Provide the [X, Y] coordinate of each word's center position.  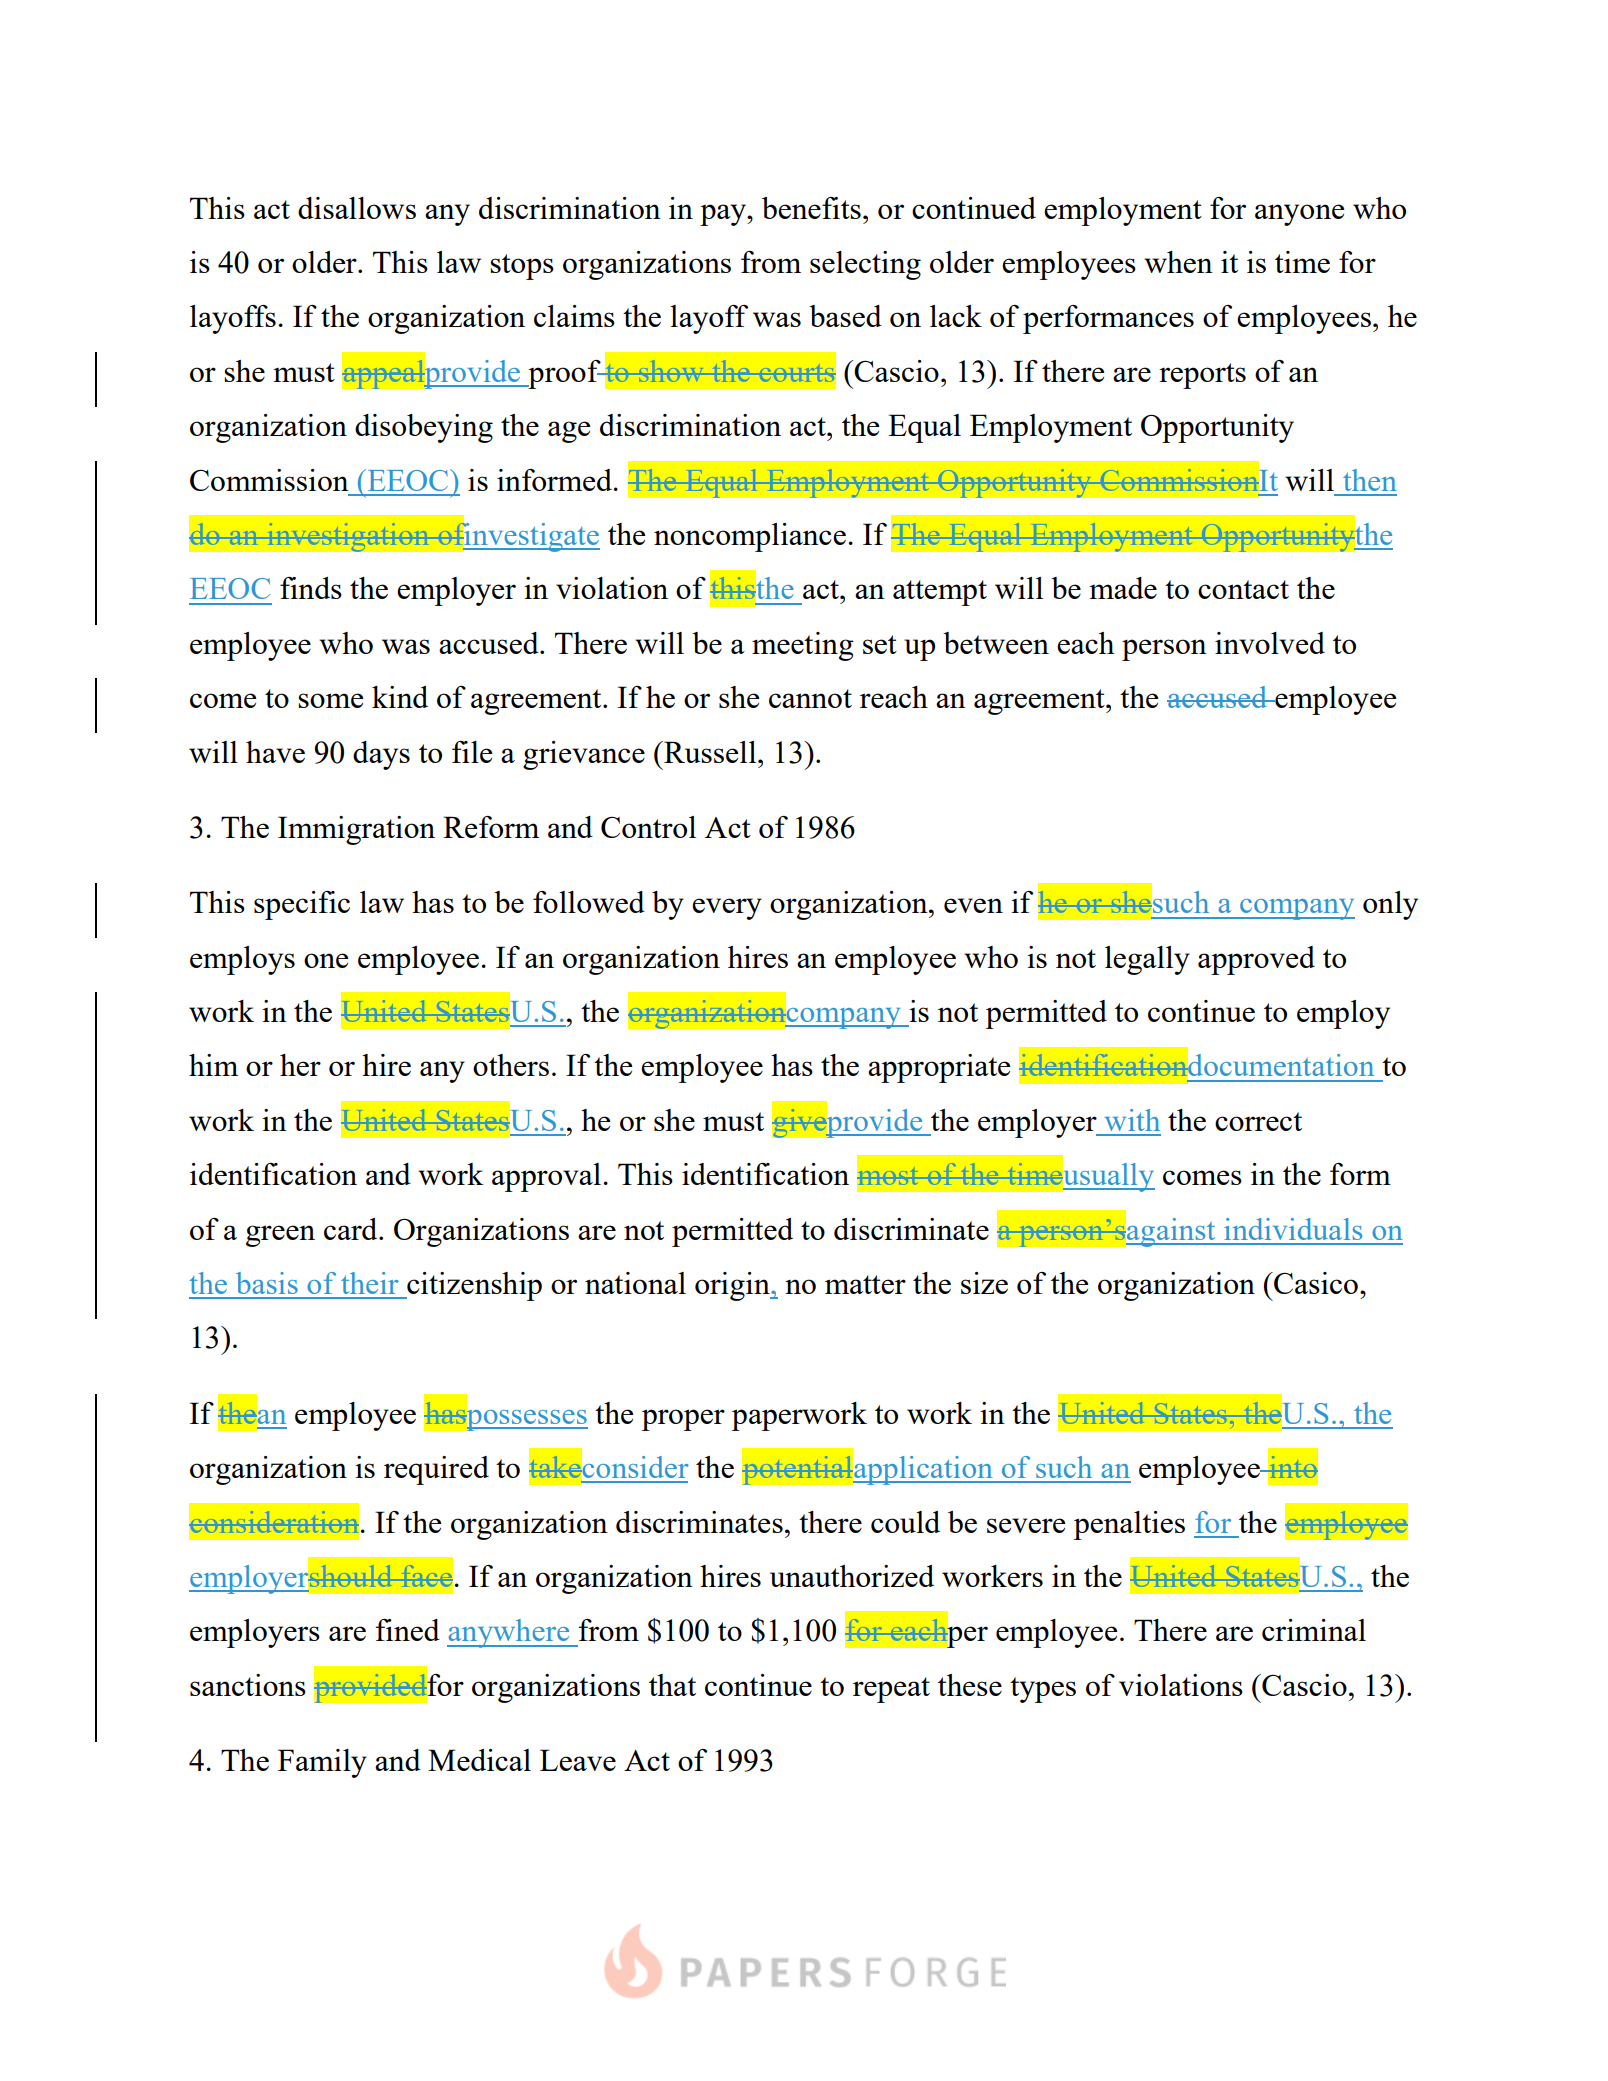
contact [1243, 589]
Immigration [356, 830]
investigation [348, 537]
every [727, 909]
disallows [357, 208]
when [1178, 262]
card [352, 1229]
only [1390, 905]
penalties [1129, 1525]
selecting [865, 265]
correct [1258, 1121]
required [436, 1470]
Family [322, 1763]
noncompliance [750, 537]
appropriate [939, 1068]
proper [683, 1420]
